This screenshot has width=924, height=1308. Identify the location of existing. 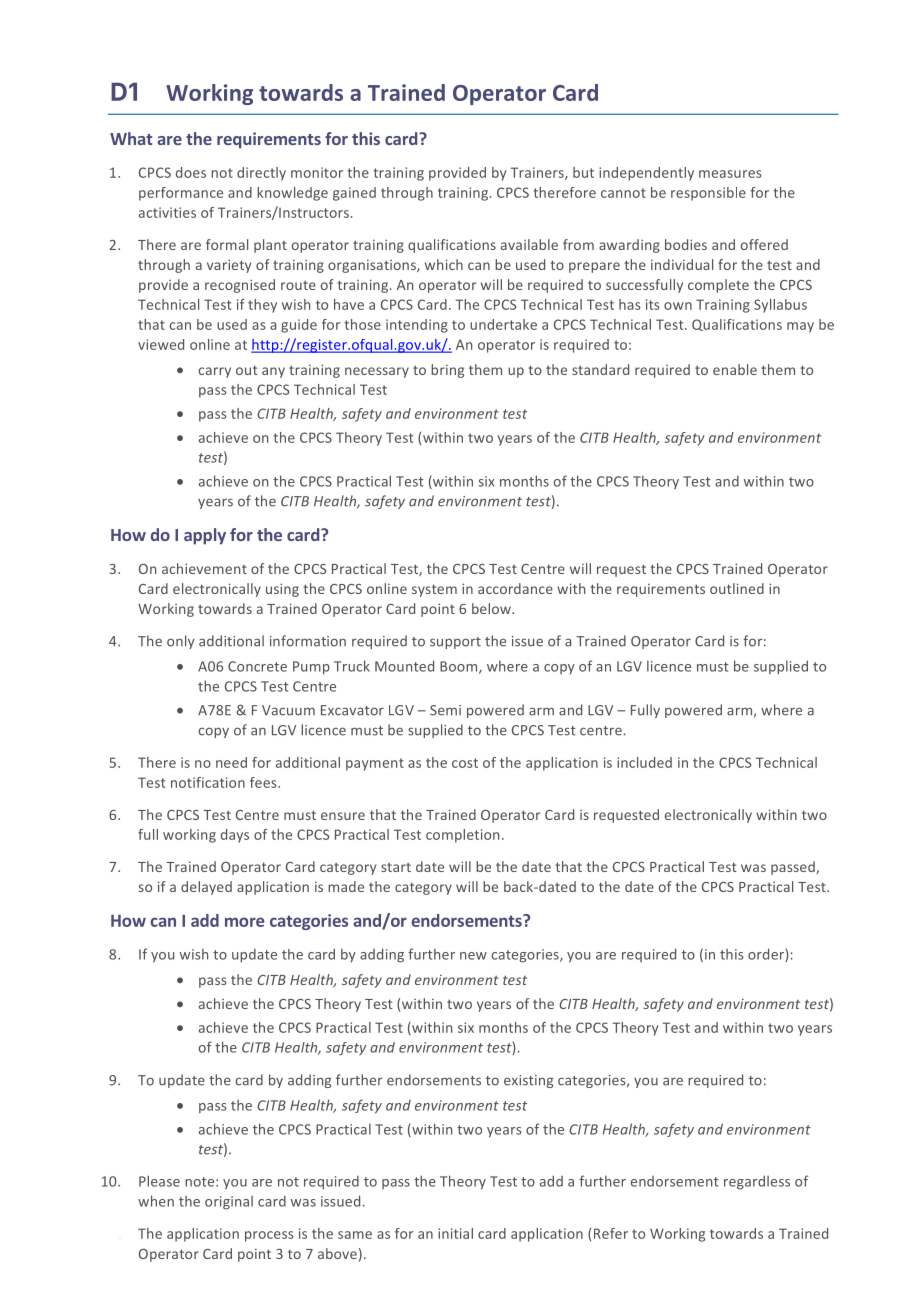
(528, 1081).
